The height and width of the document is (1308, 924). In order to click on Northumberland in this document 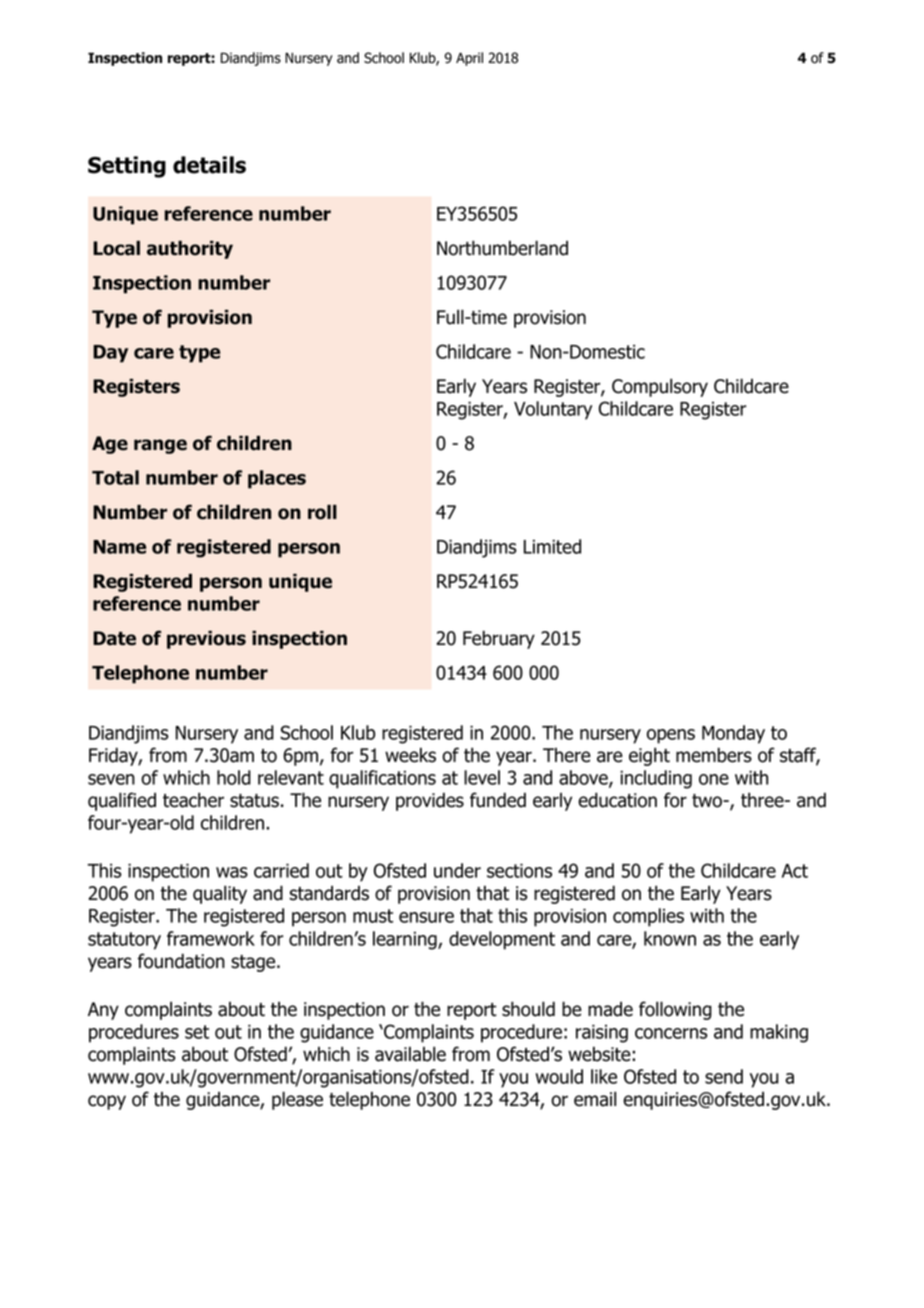, I will do `click(502, 248)`.
